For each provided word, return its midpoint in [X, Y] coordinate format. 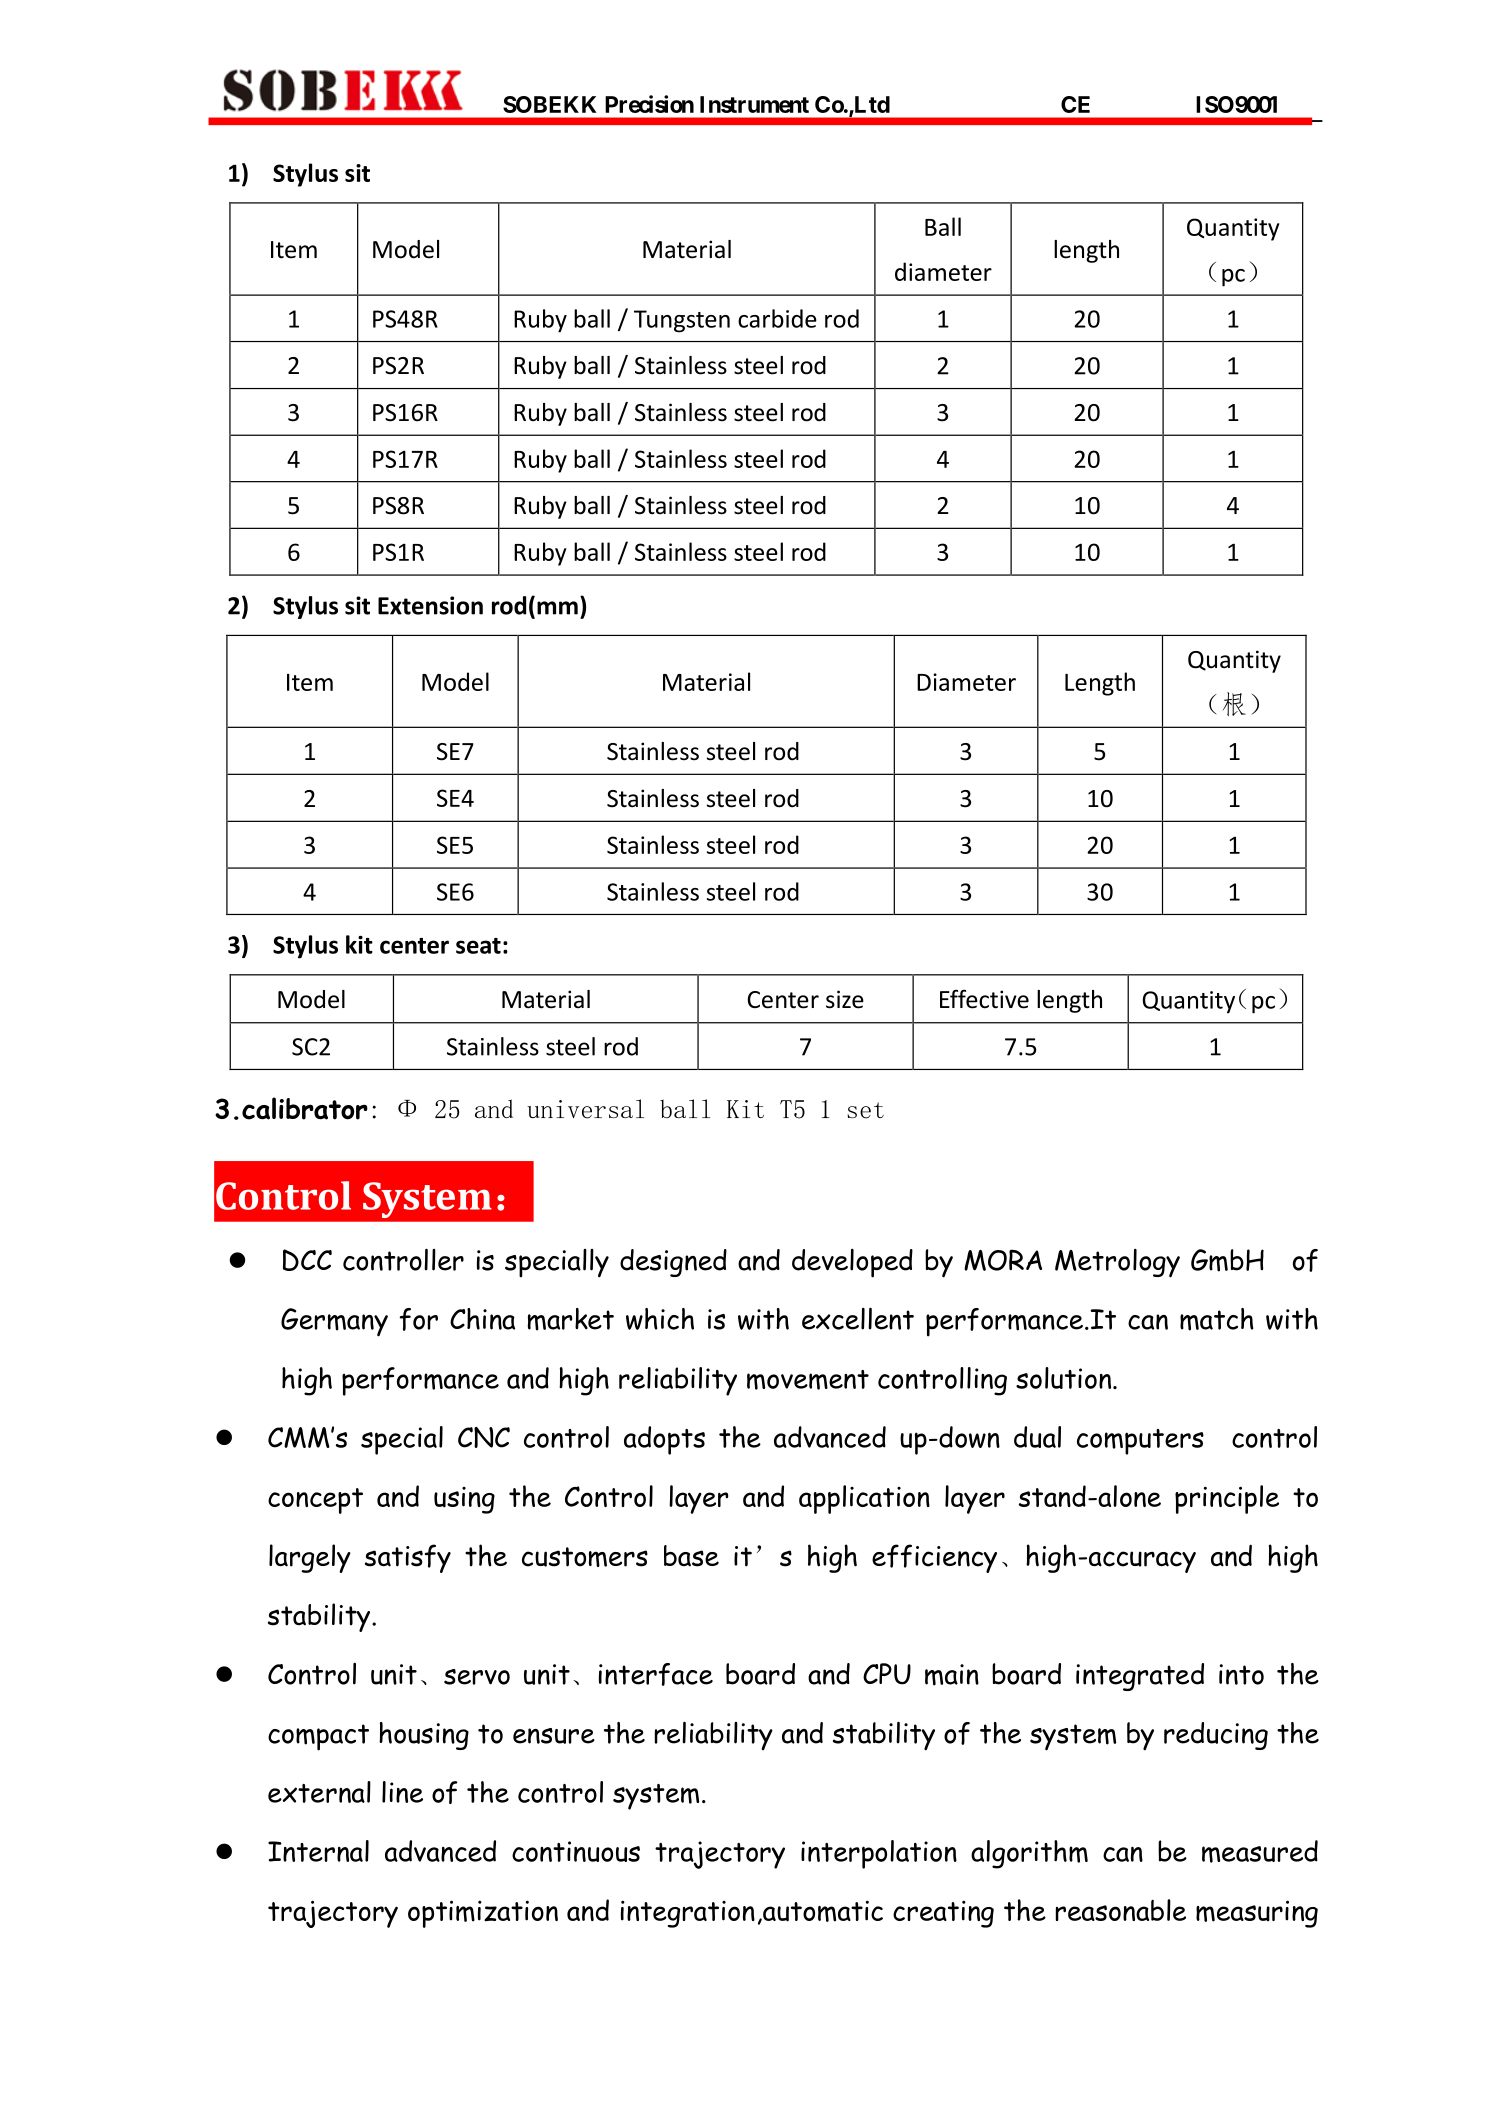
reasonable [1121, 1910]
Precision [649, 104]
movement [808, 1380]
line [402, 1792]
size [845, 999]
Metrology [1117, 1263]
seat [478, 946]
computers [1140, 1442]
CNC [484, 1437]
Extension [430, 605]
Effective [984, 999]
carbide [777, 318]
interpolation [879, 1854]
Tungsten [682, 321]
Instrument [754, 104]
